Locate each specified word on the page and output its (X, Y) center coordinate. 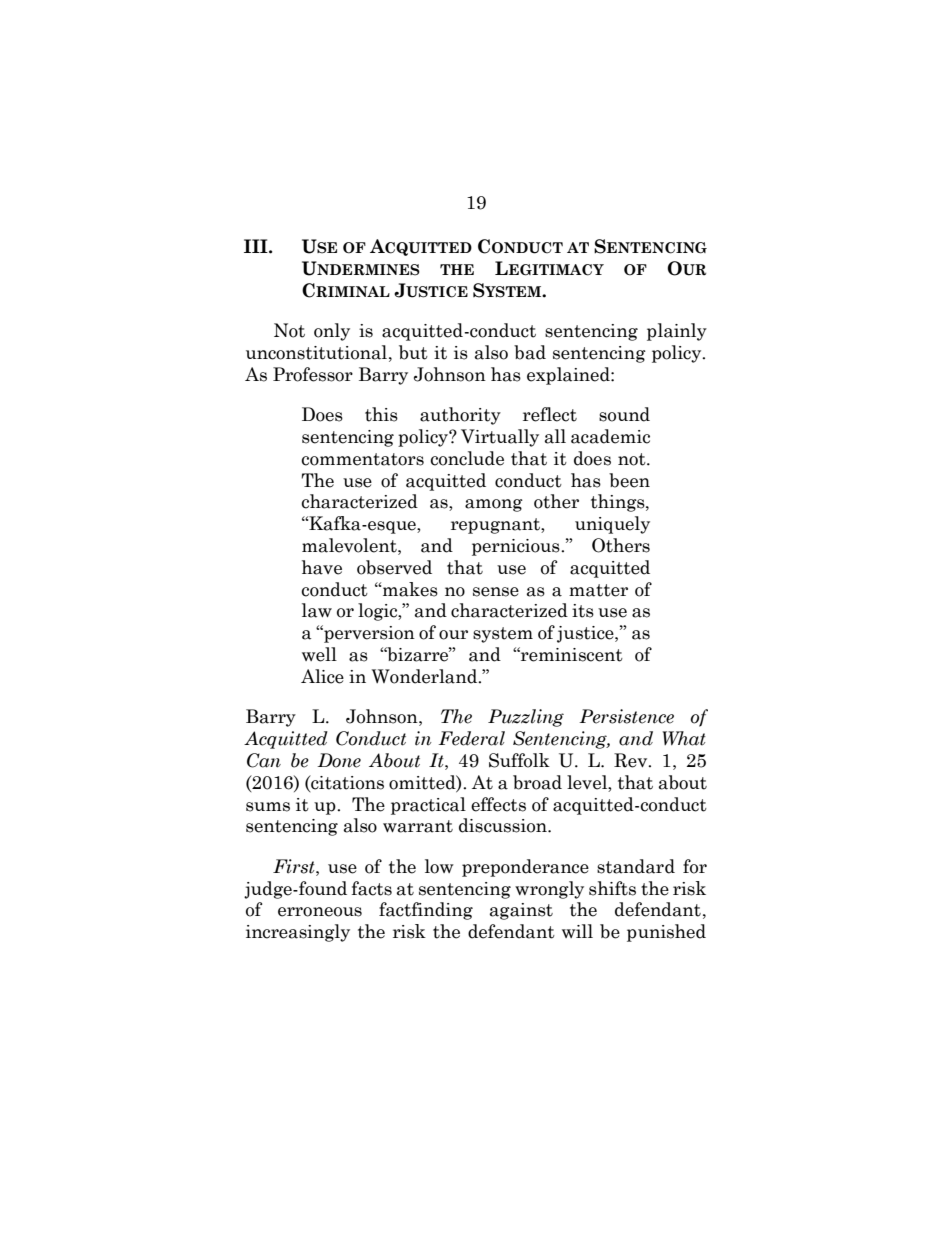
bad (530, 352)
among (494, 505)
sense (496, 592)
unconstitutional (316, 352)
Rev (632, 760)
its (583, 611)
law (317, 610)
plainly (677, 332)
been (629, 480)
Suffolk (519, 760)
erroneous (320, 912)
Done (339, 760)
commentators (362, 459)
